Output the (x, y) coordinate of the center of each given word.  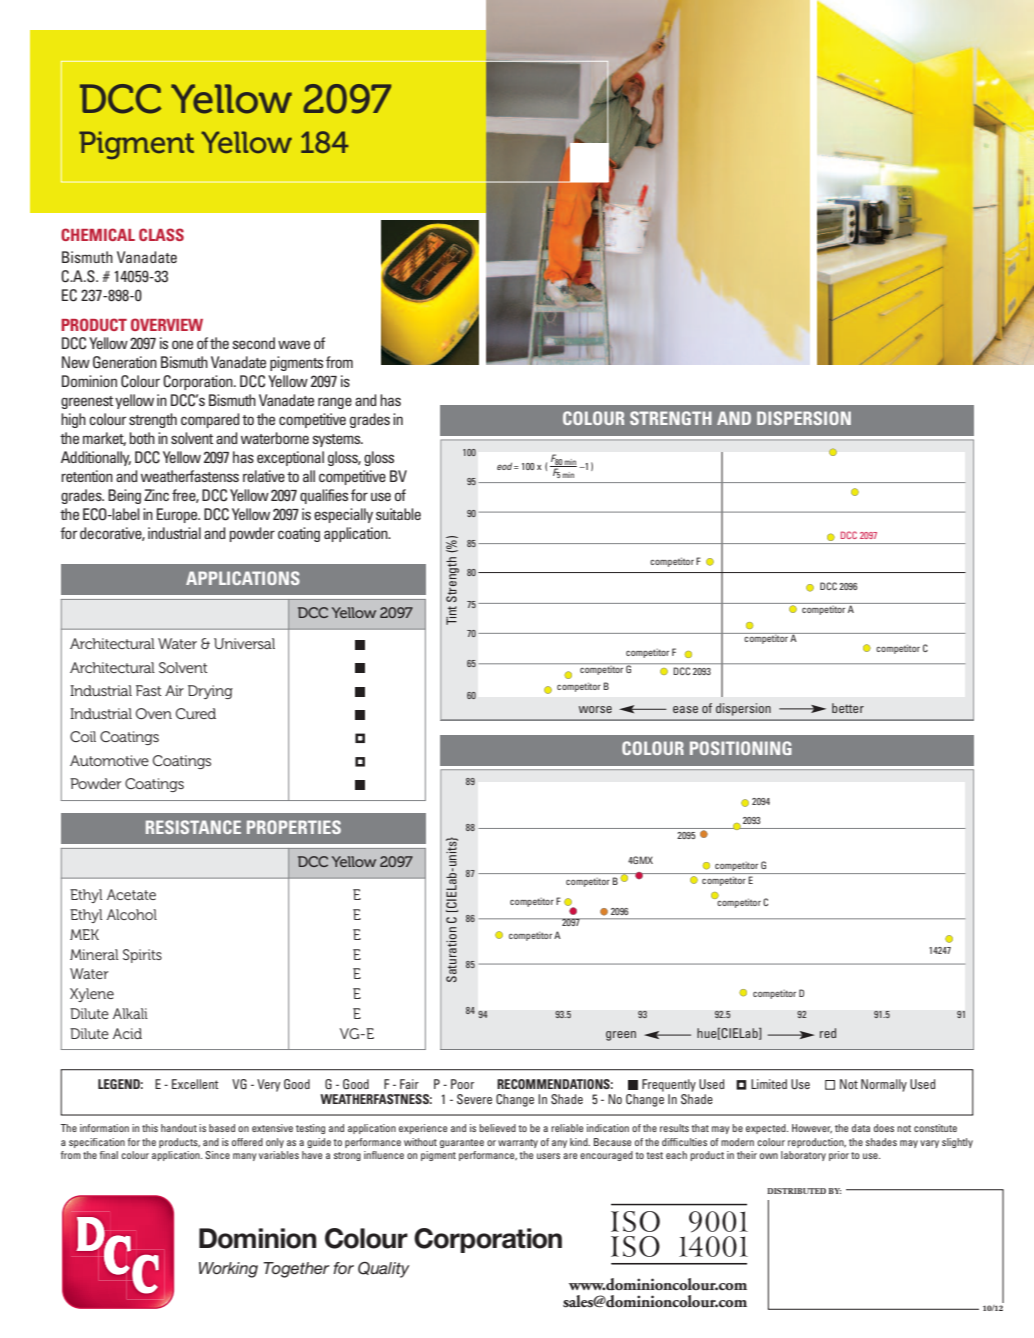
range (335, 403)
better (848, 708)
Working (228, 1270)
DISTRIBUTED (796, 1191)
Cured (196, 713)
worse (595, 709)
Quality (384, 1270)
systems (337, 440)
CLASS (161, 234)
